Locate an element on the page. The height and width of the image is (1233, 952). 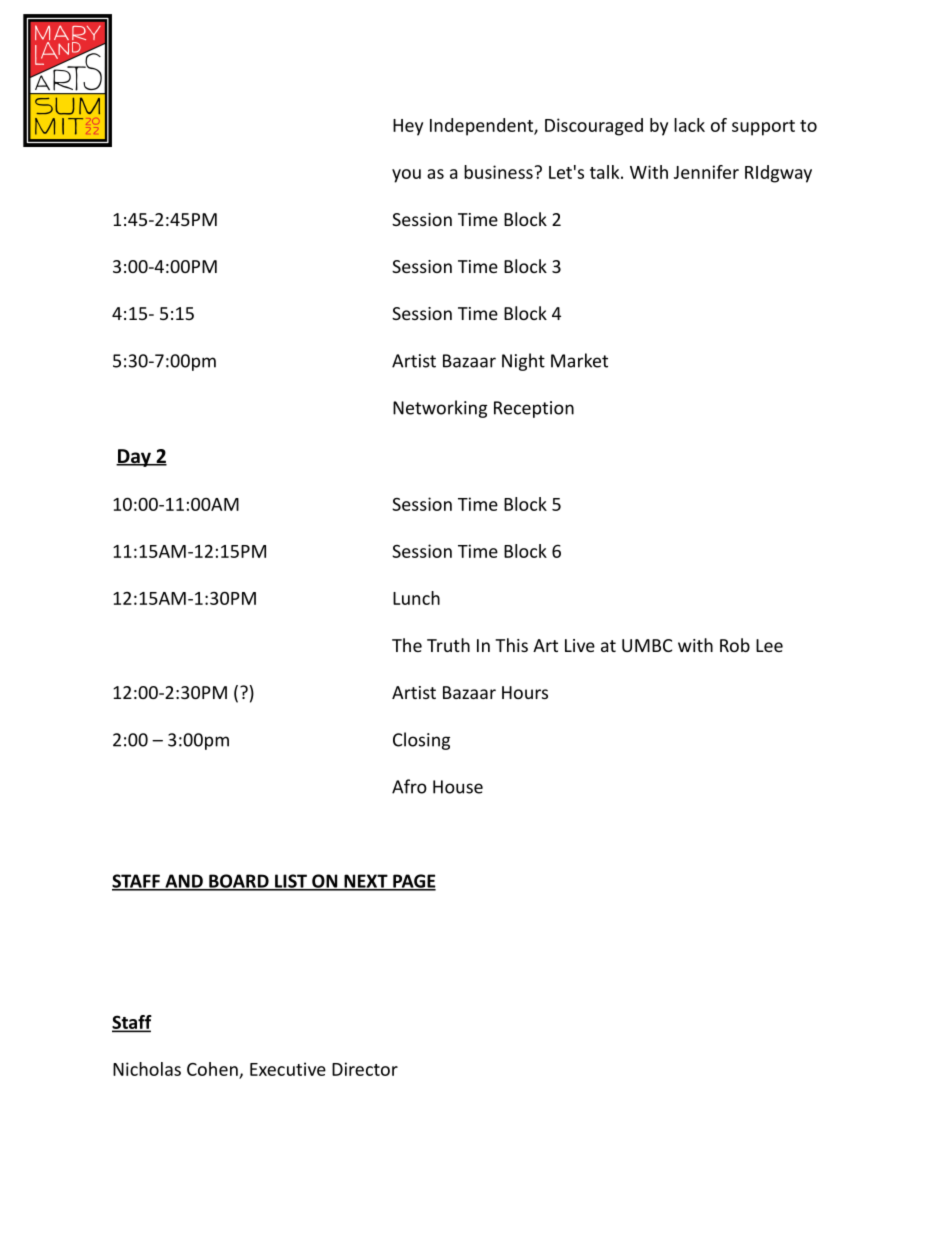
Day is located at coordinates (134, 458).
